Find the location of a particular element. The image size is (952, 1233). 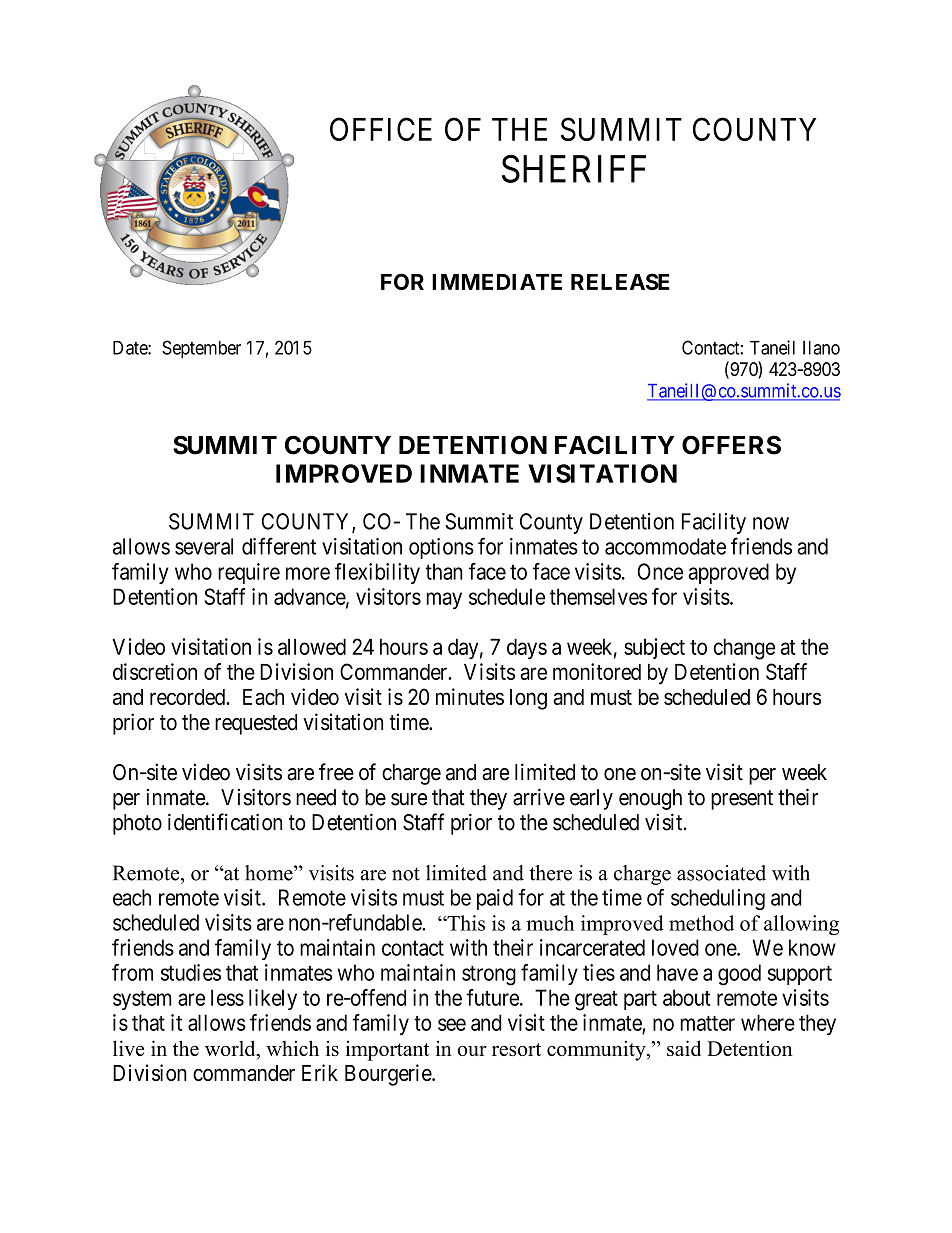

IMMEDIATE is located at coordinates (497, 282).
